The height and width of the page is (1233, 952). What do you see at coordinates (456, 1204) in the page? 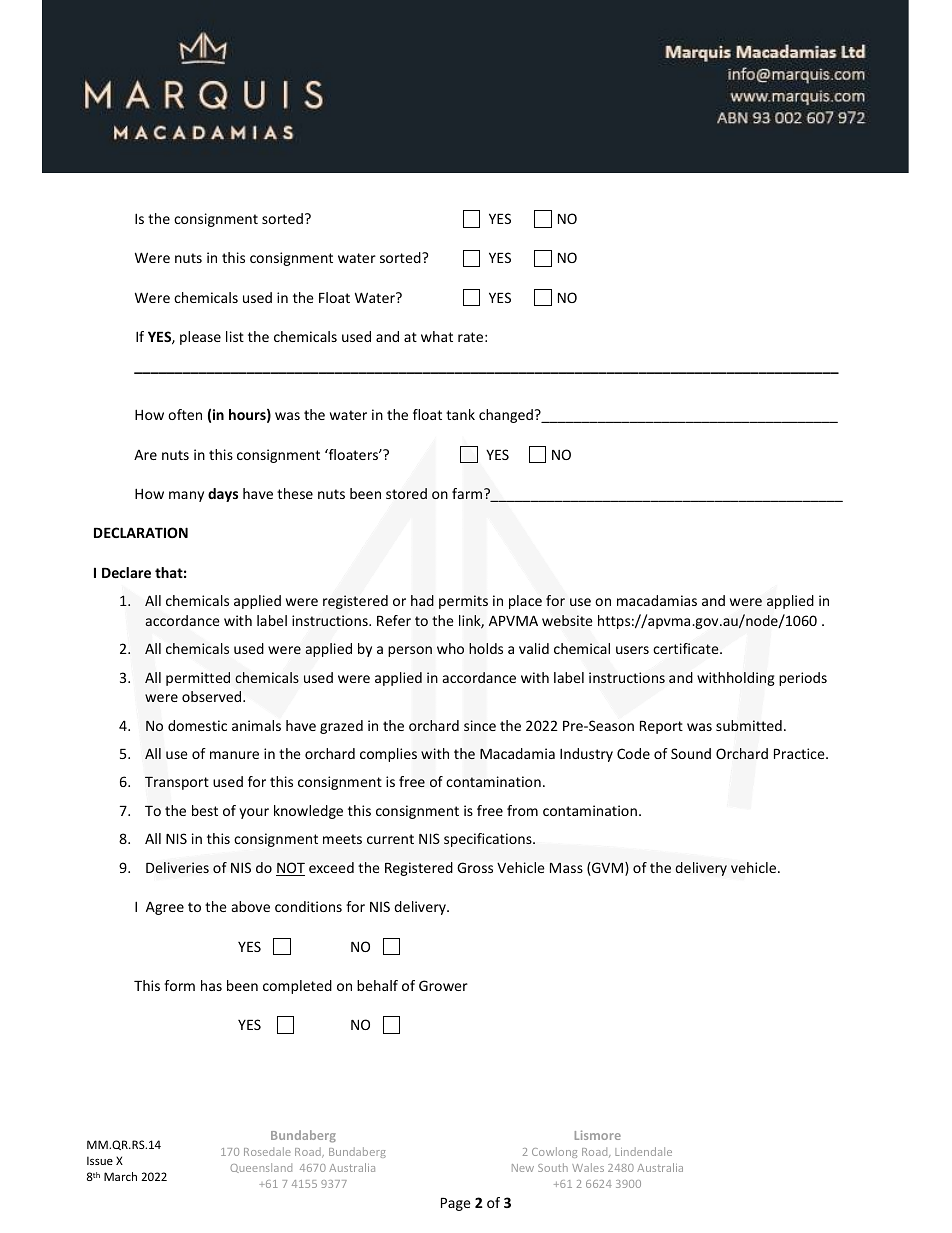
I see `Page` at bounding box center [456, 1204].
